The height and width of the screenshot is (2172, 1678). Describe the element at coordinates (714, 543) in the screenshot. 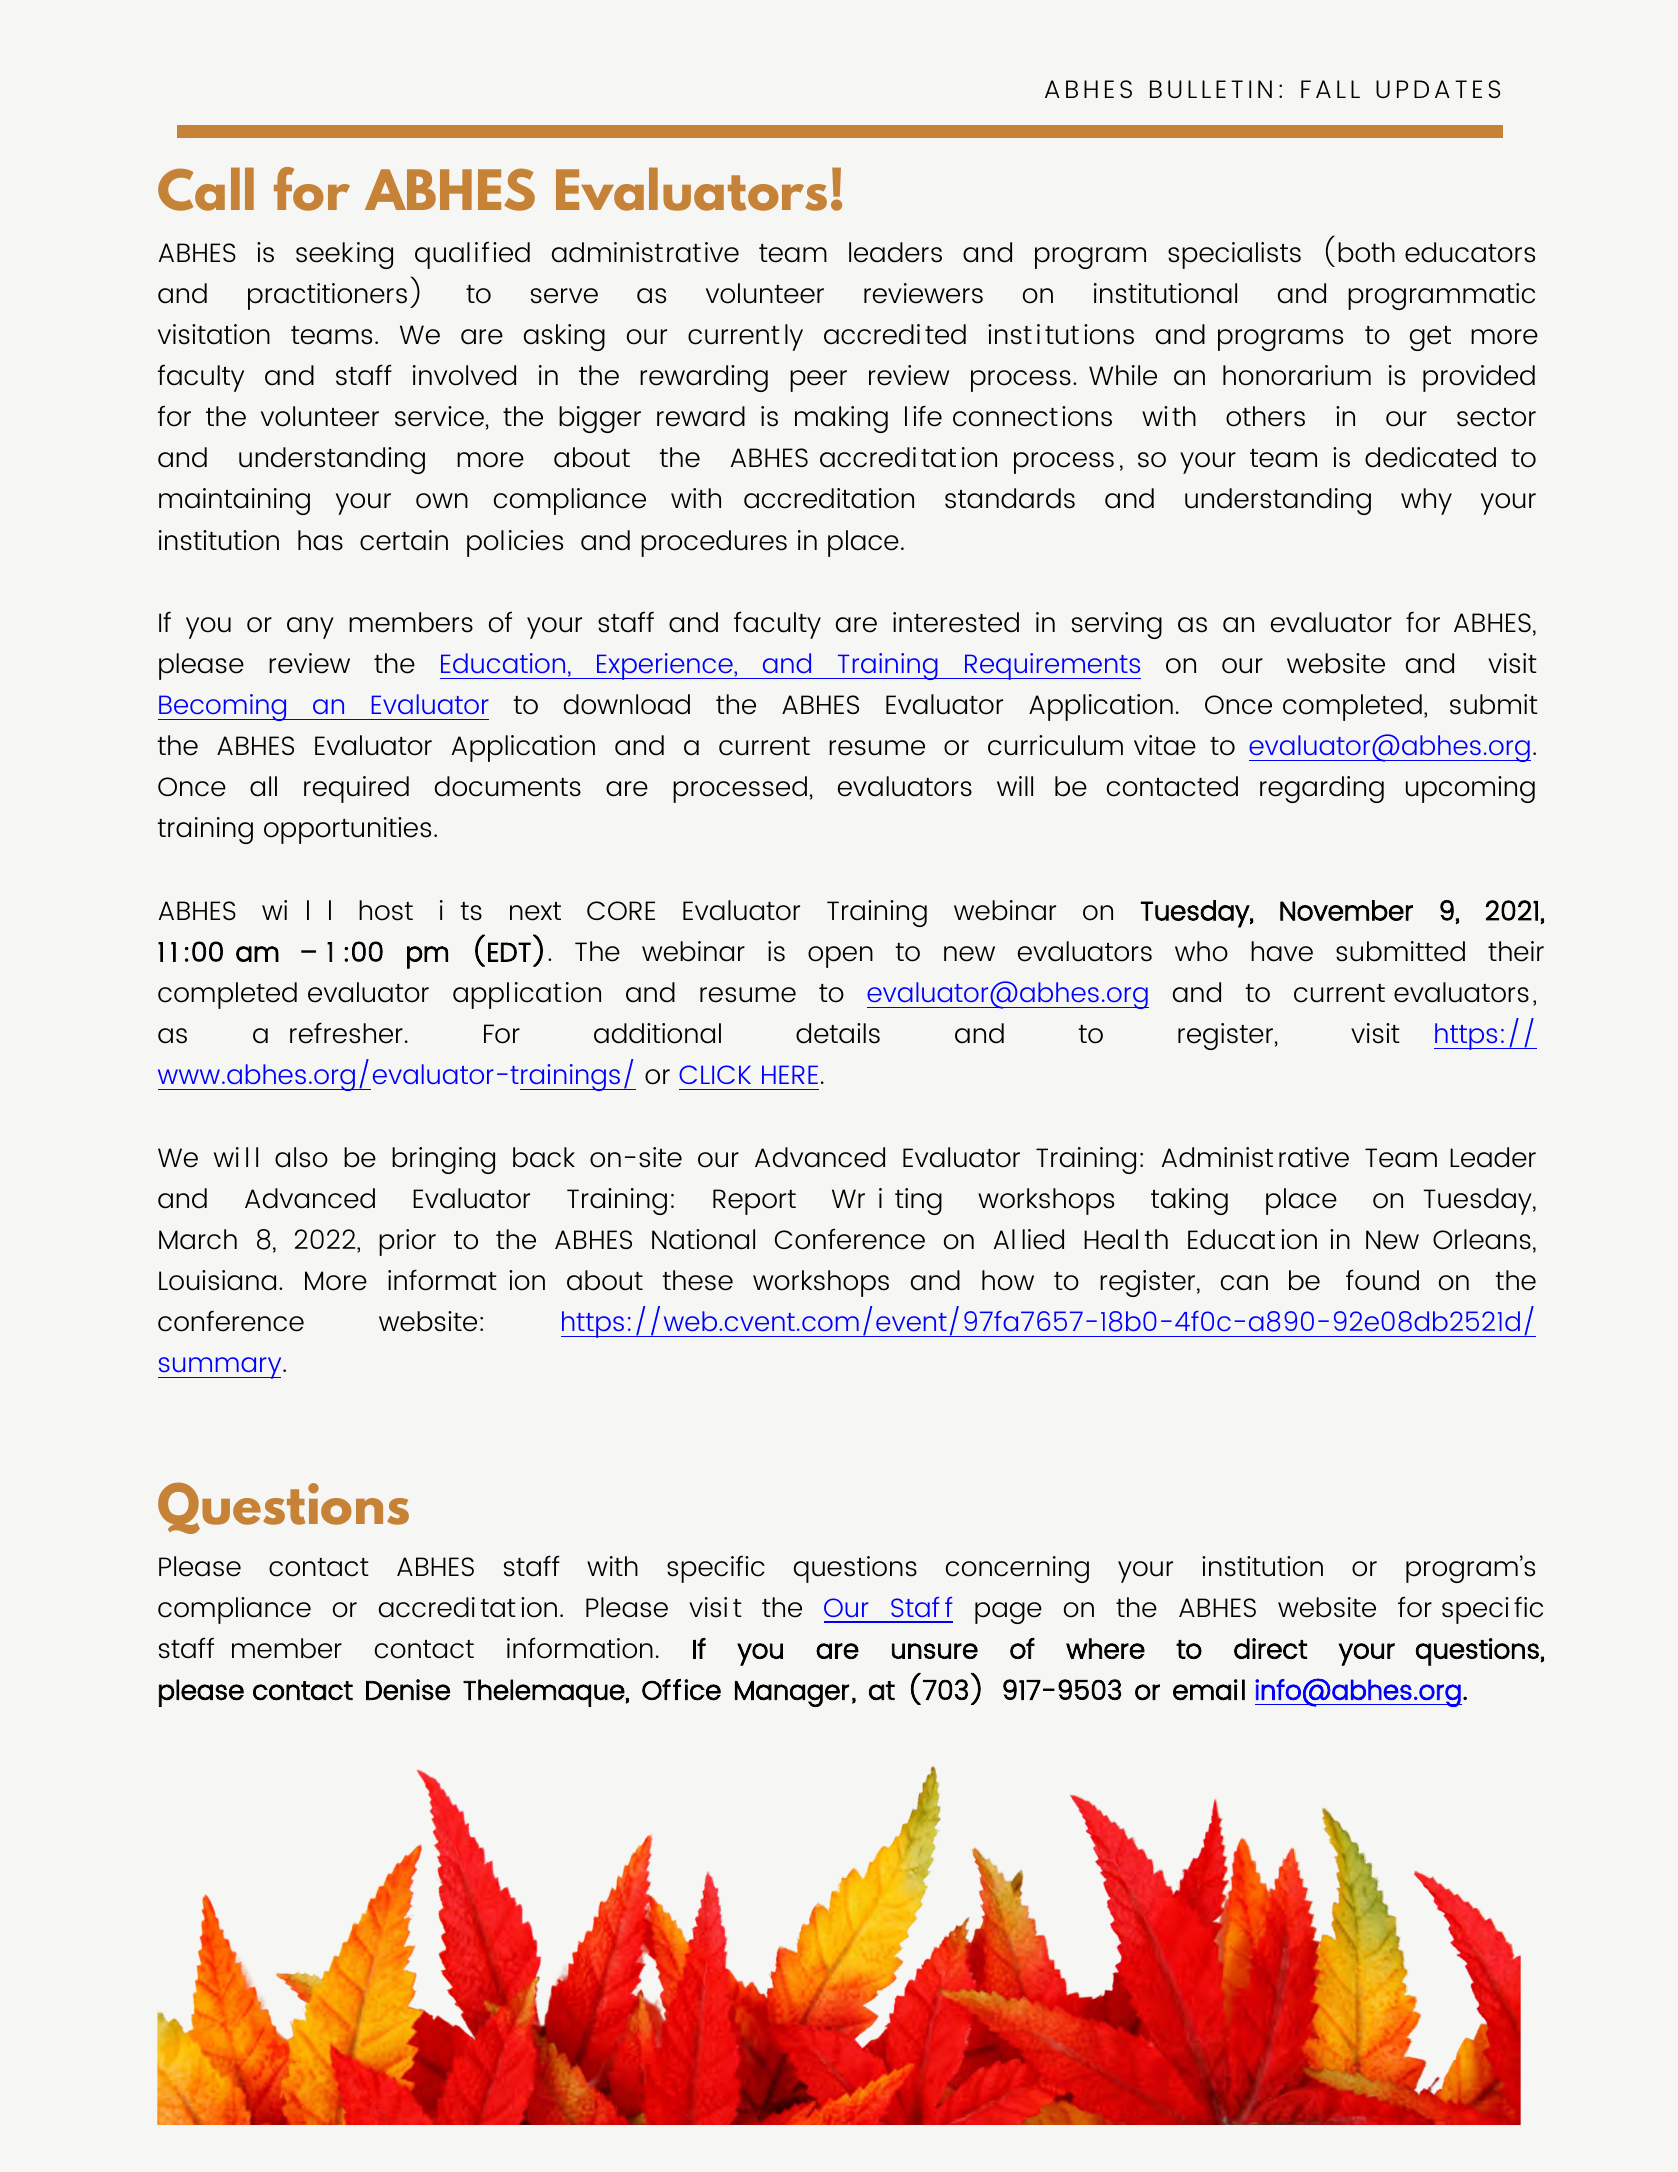

I see `procedures` at that location.
